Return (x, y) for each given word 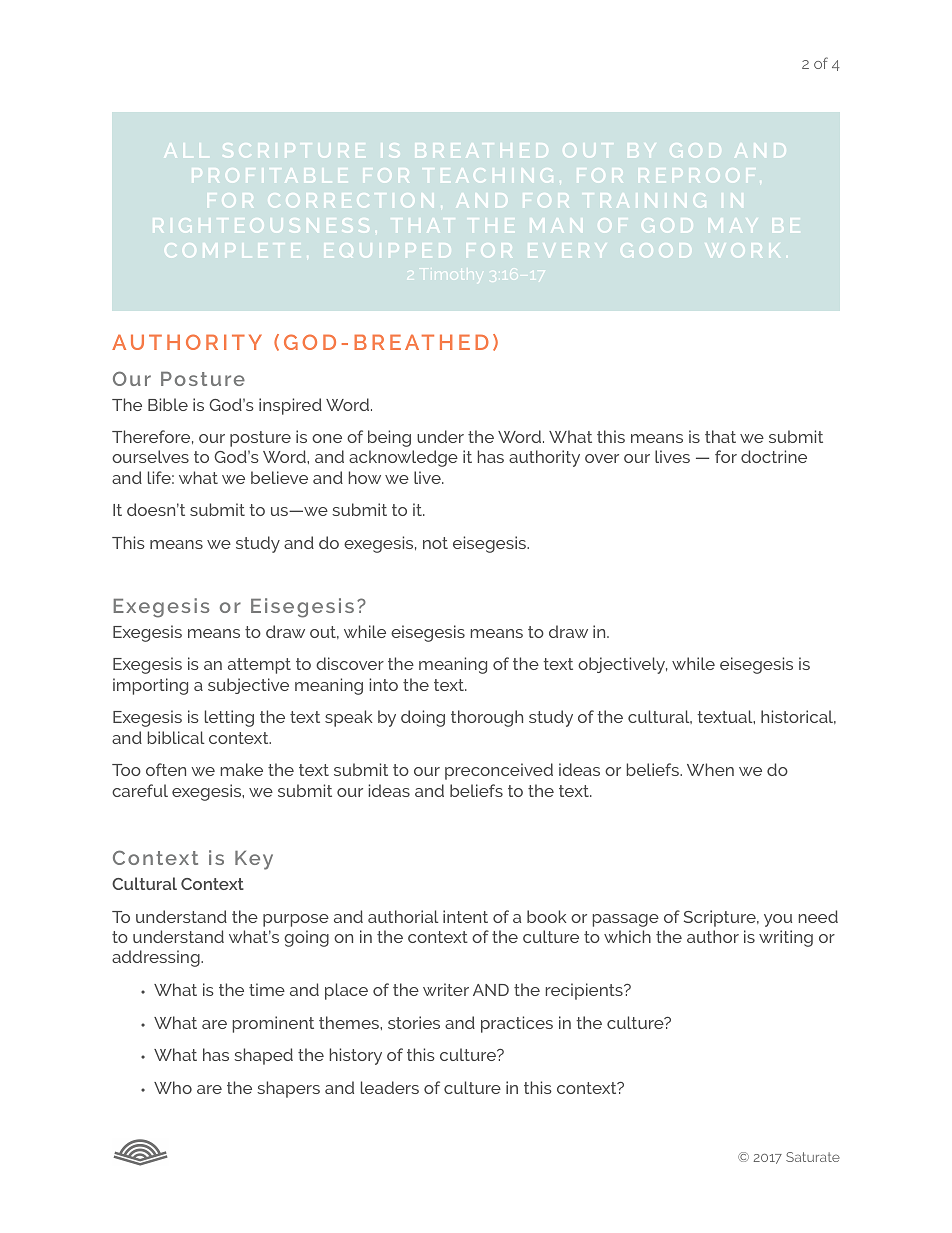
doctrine (774, 456)
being (389, 438)
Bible (168, 404)
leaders (390, 1087)
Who (173, 1087)
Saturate (813, 1157)
